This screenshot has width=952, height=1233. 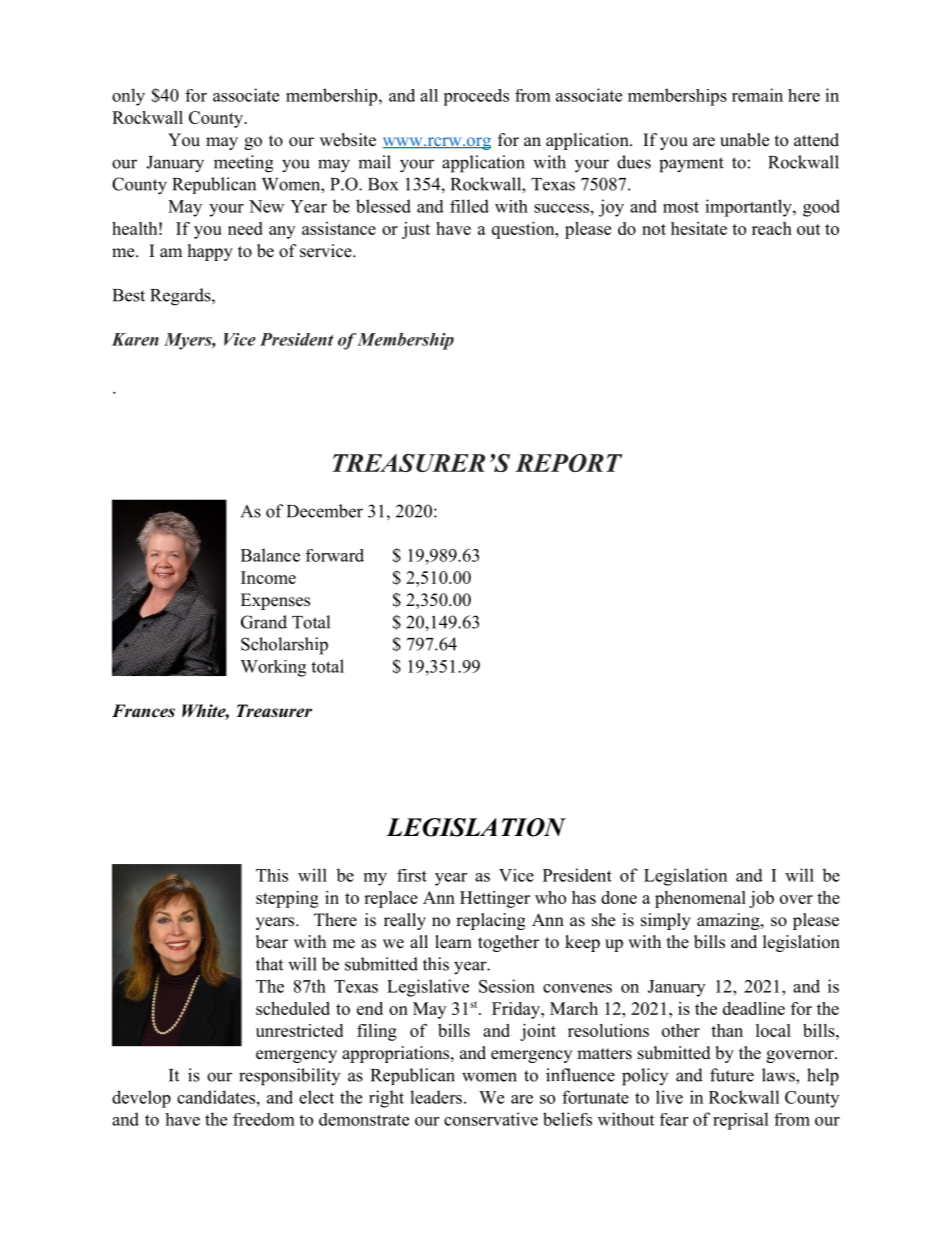 What do you see at coordinates (700, 899) in the screenshot?
I see `phenomenal` at bounding box center [700, 899].
